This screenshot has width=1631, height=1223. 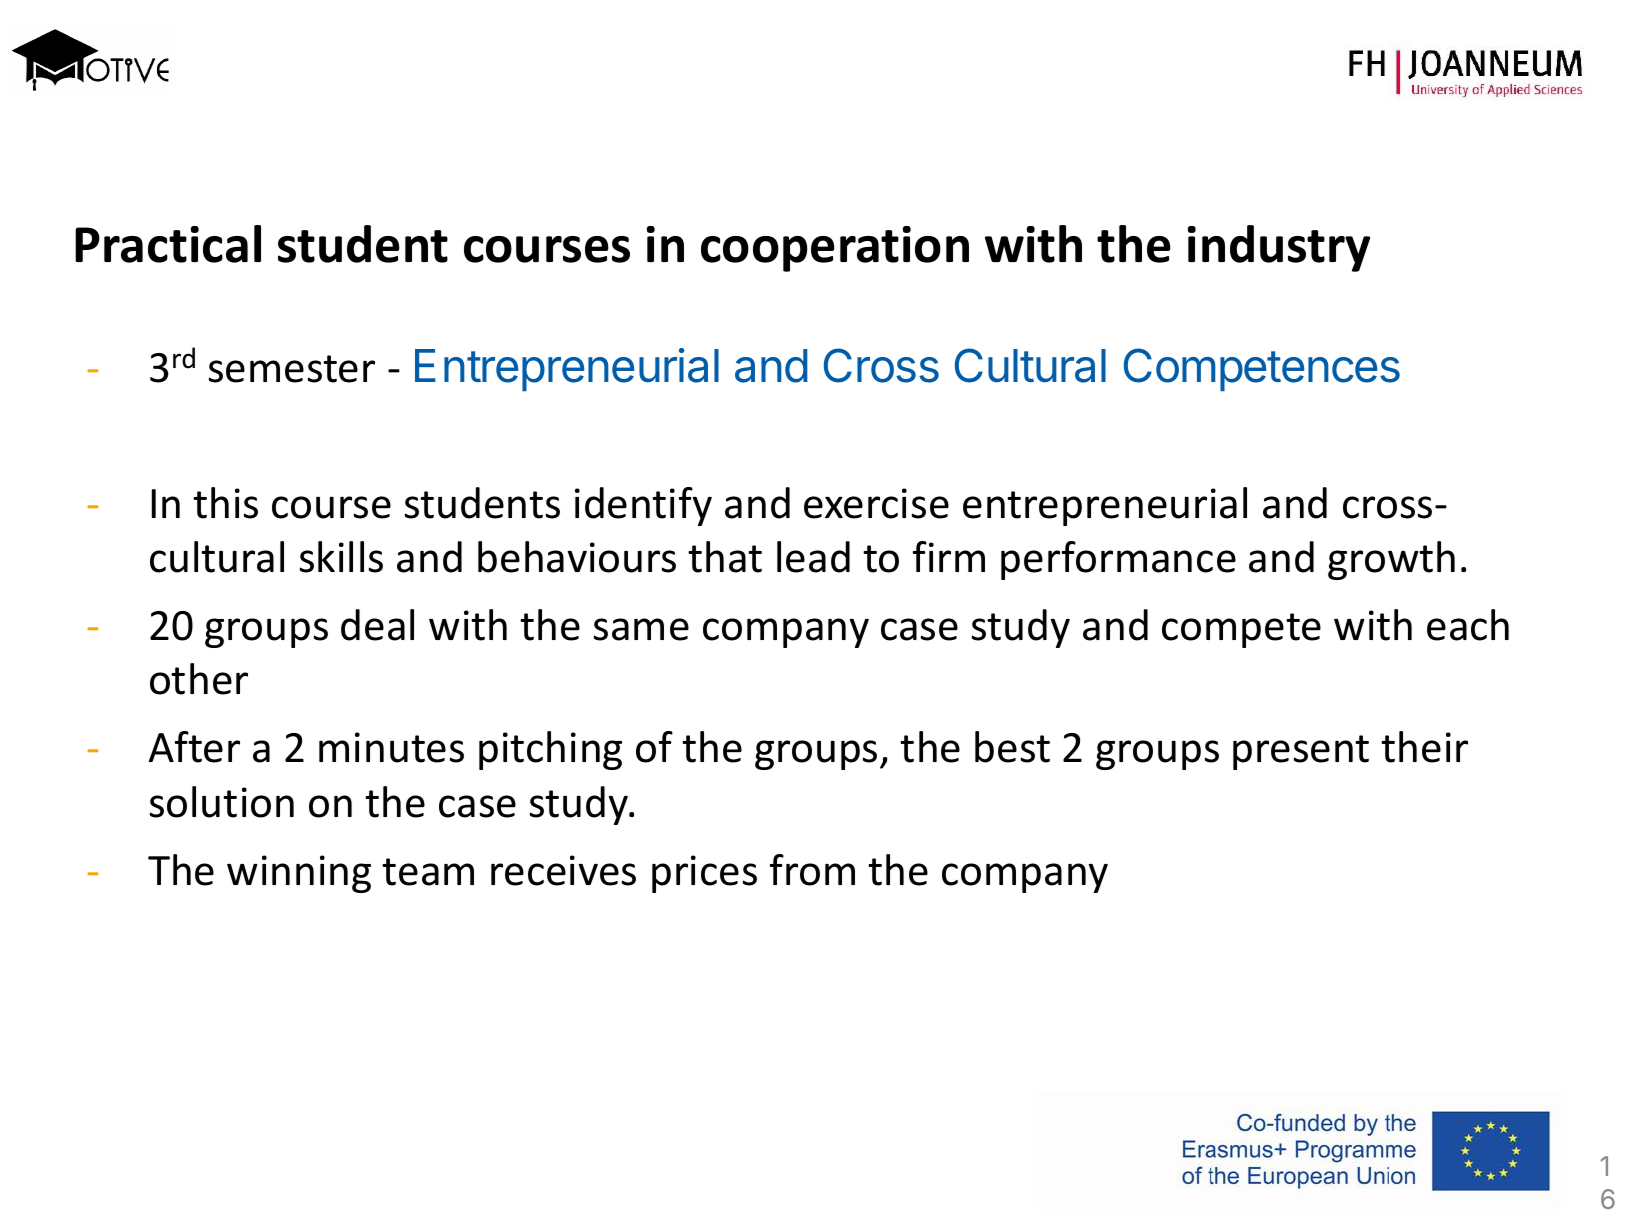 I want to click on winning, so click(x=299, y=874).
